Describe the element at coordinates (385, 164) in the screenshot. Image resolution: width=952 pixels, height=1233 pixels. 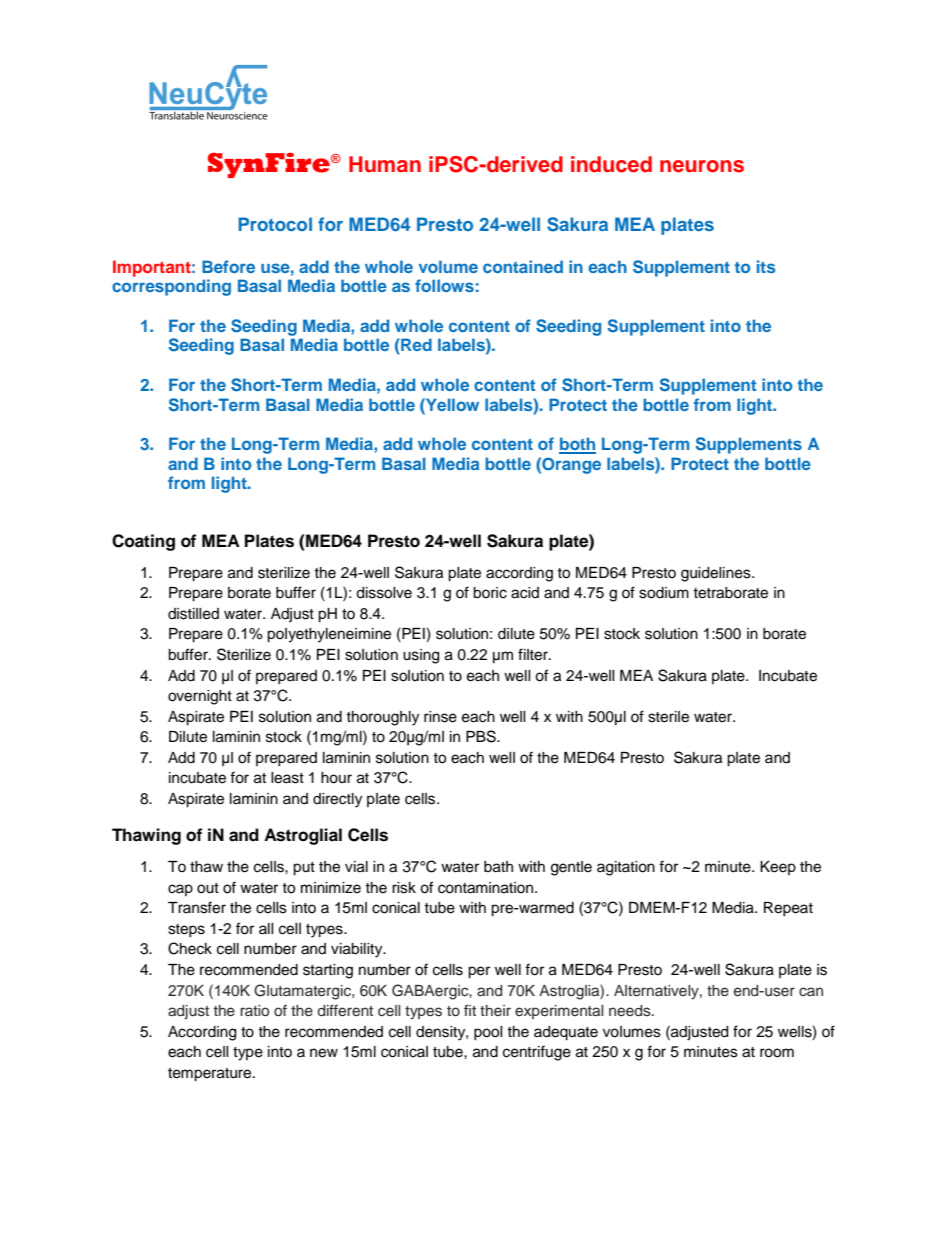
I see `Human` at that location.
